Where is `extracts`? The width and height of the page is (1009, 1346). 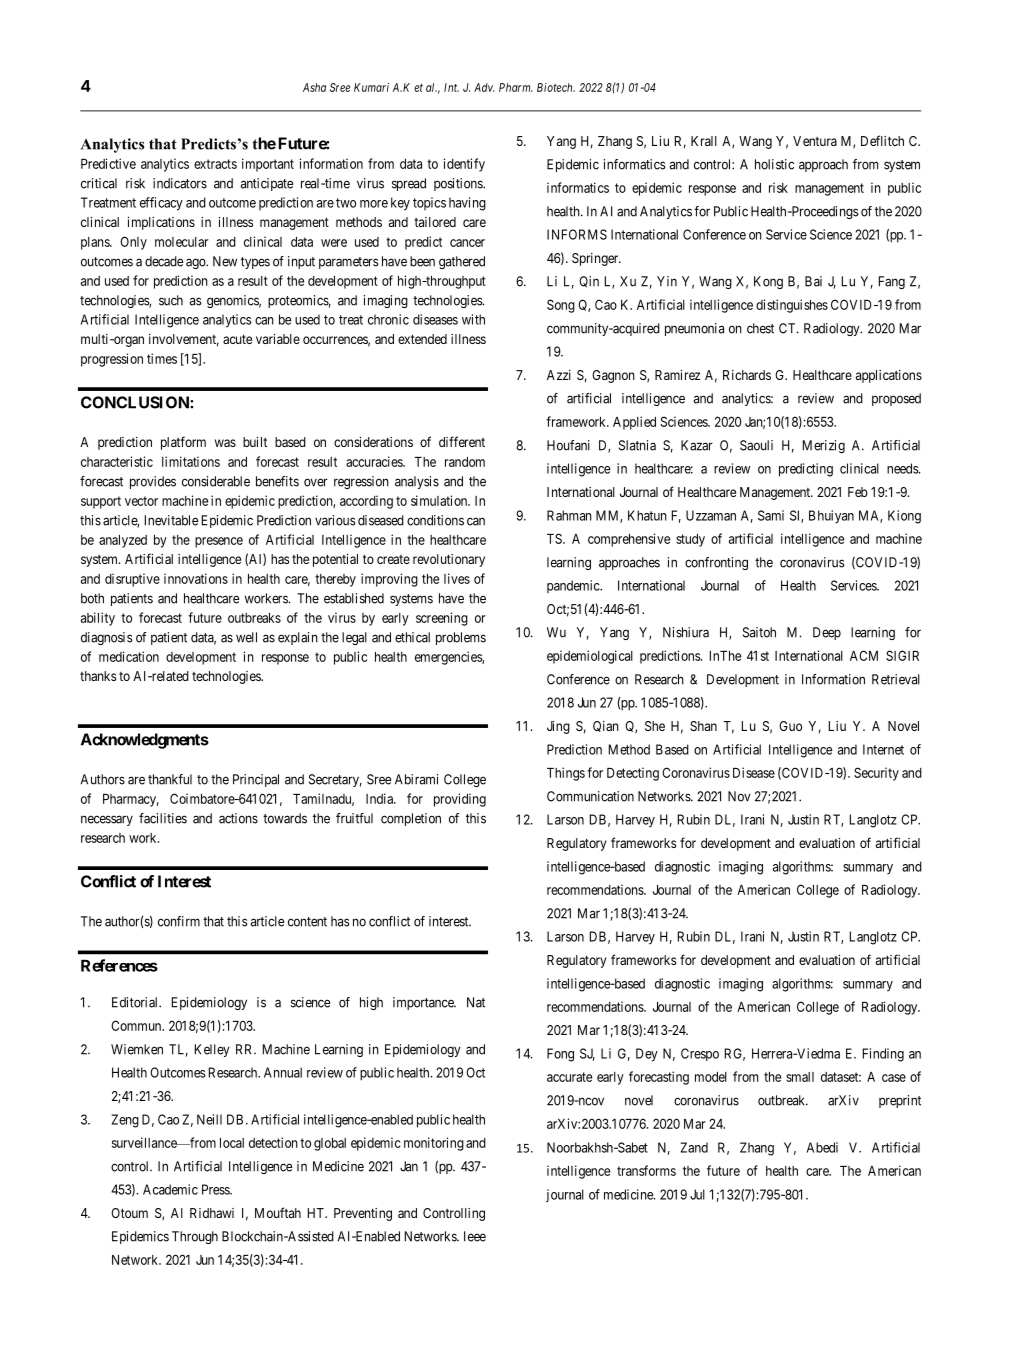 extracts is located at coordinates (215, 164).
